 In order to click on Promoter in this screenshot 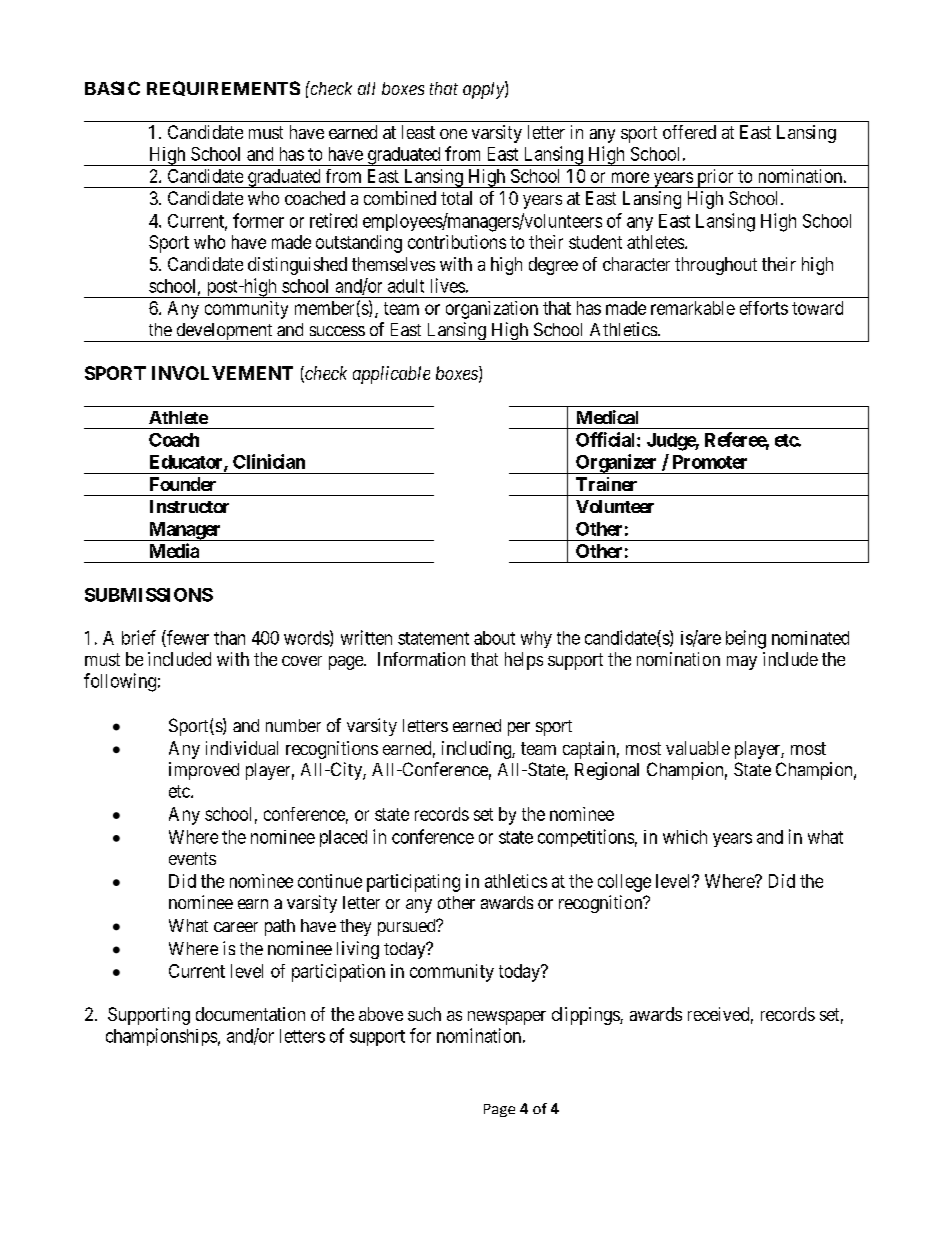, I will do `click(710, 462)`.
